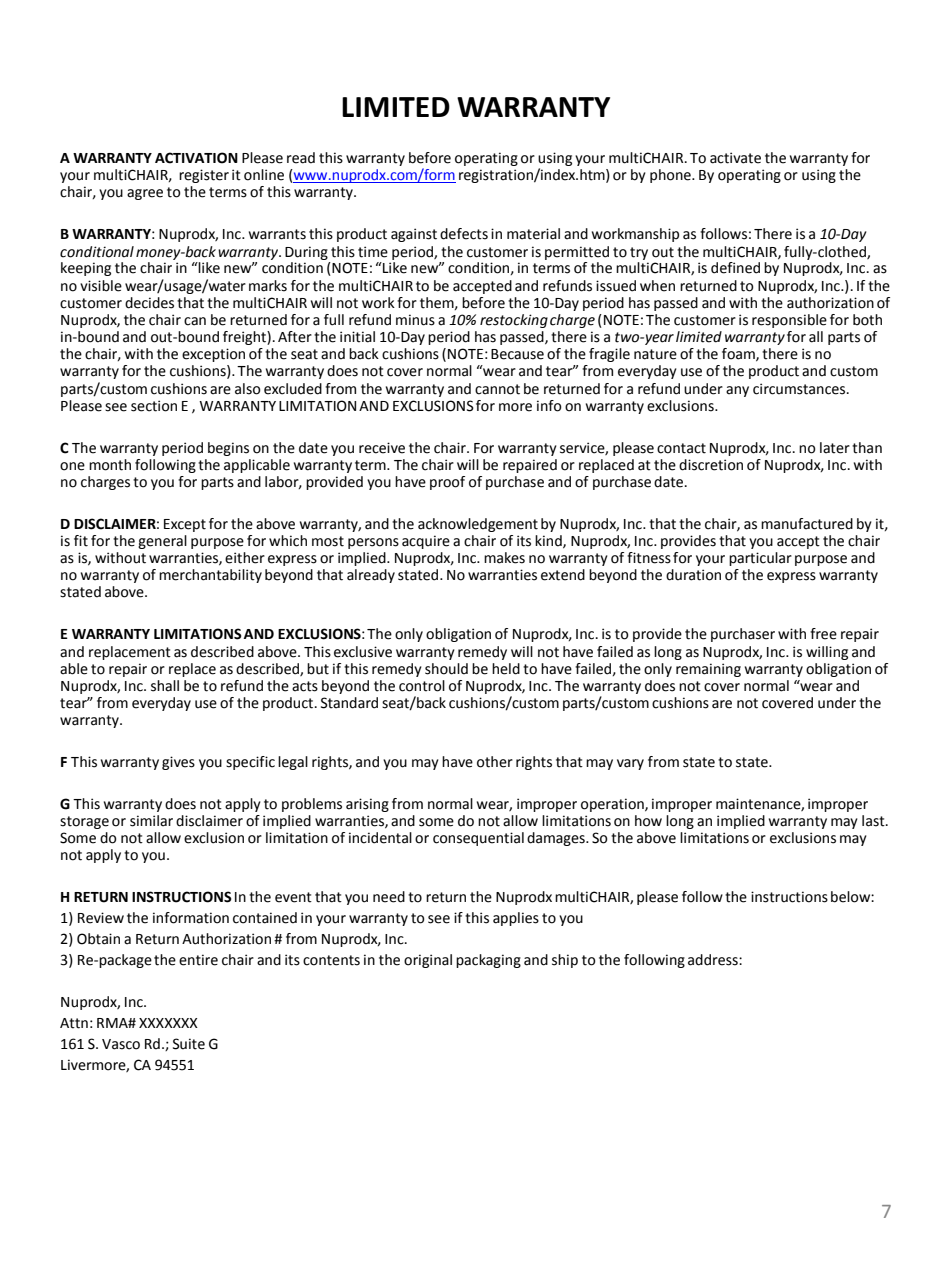 Image resolution: width=952 pixels, height=1270 pixels. I want to click on similar, so click(151, 821).
